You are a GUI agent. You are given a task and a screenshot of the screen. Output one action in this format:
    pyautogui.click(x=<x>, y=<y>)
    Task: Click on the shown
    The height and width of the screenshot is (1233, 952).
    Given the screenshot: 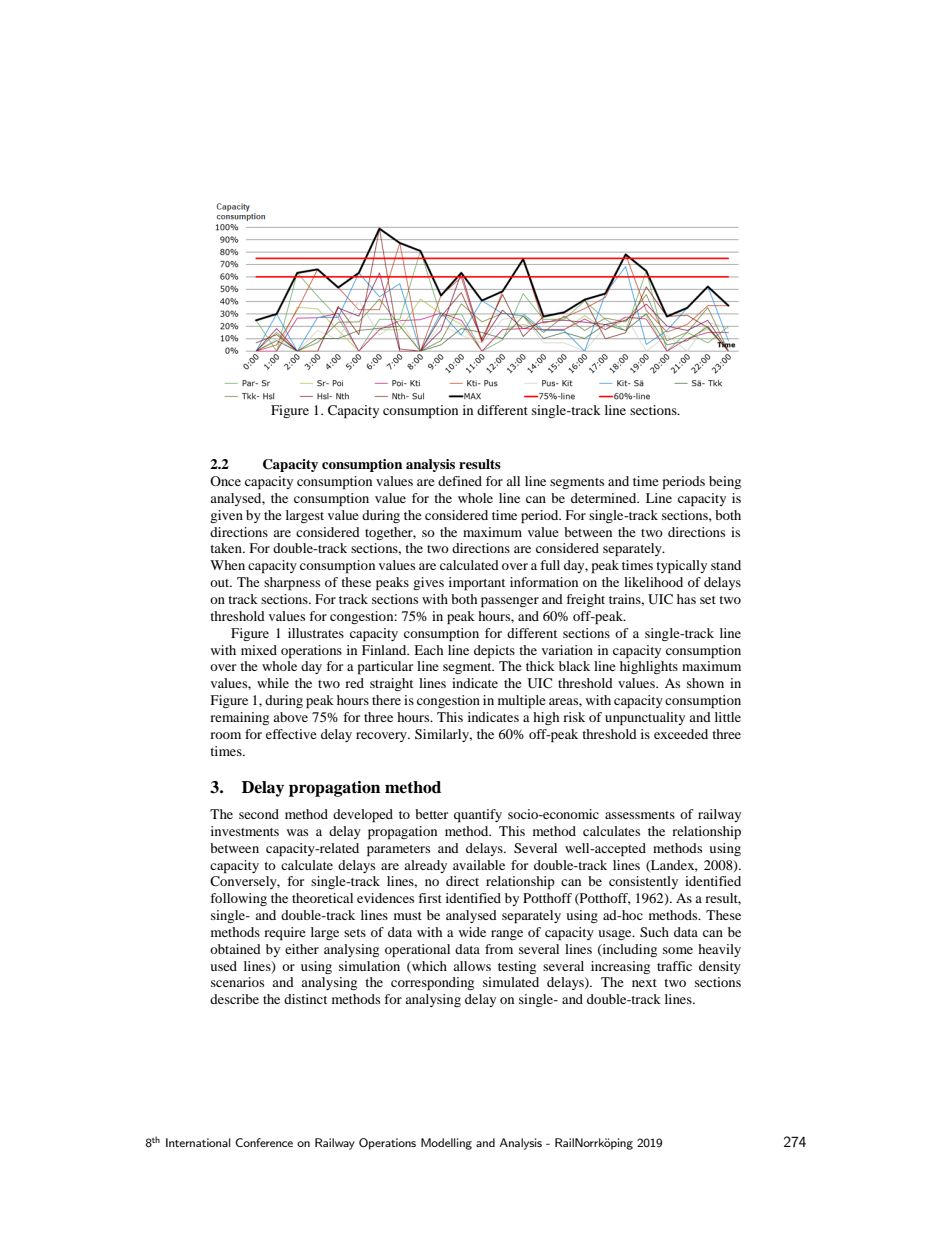 What is the action you would take?
    pyautogui.click(x=705, y=683)
